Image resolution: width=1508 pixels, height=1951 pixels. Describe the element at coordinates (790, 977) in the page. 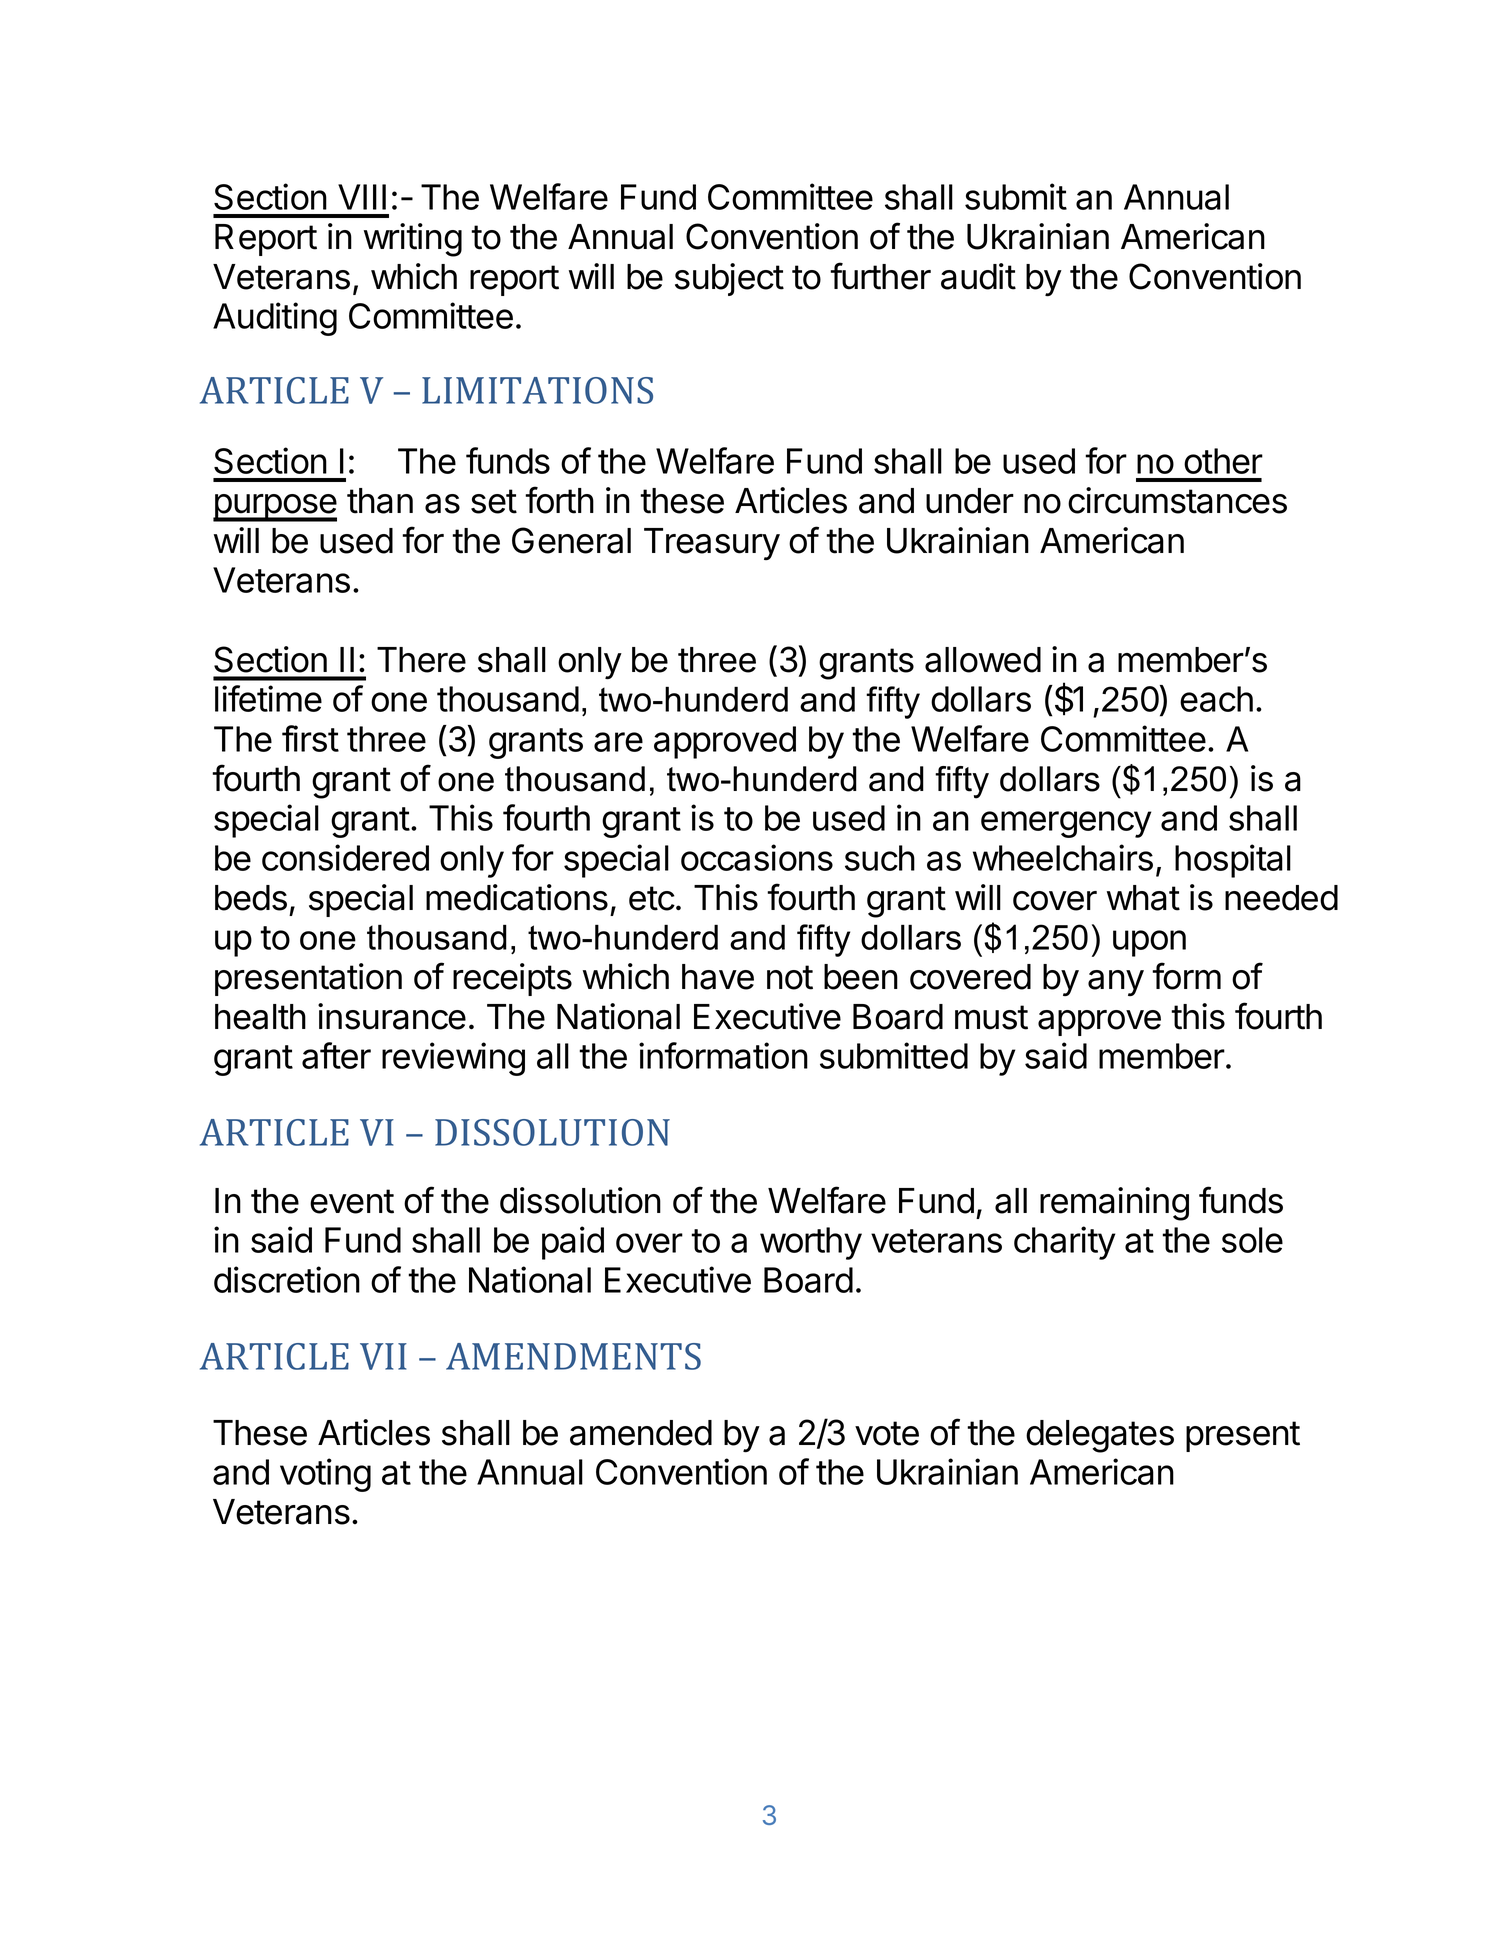

I see `not` at that location.
